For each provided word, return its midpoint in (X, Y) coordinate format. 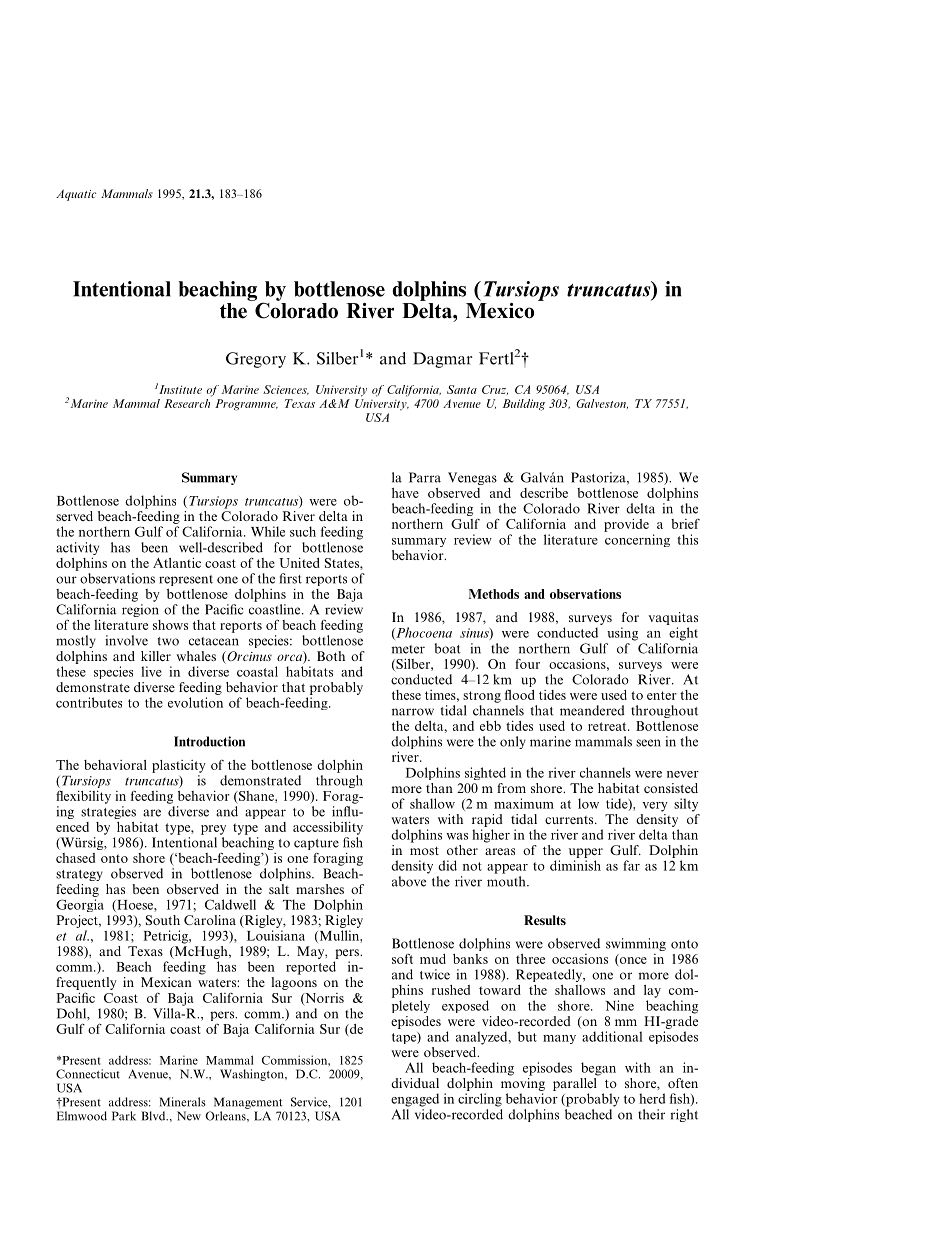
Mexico (500, 309)
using (622, 634)
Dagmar (442, 360)
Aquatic (76, 195)
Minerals (182, 1102)
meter (408, 649)
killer (156, 656)
